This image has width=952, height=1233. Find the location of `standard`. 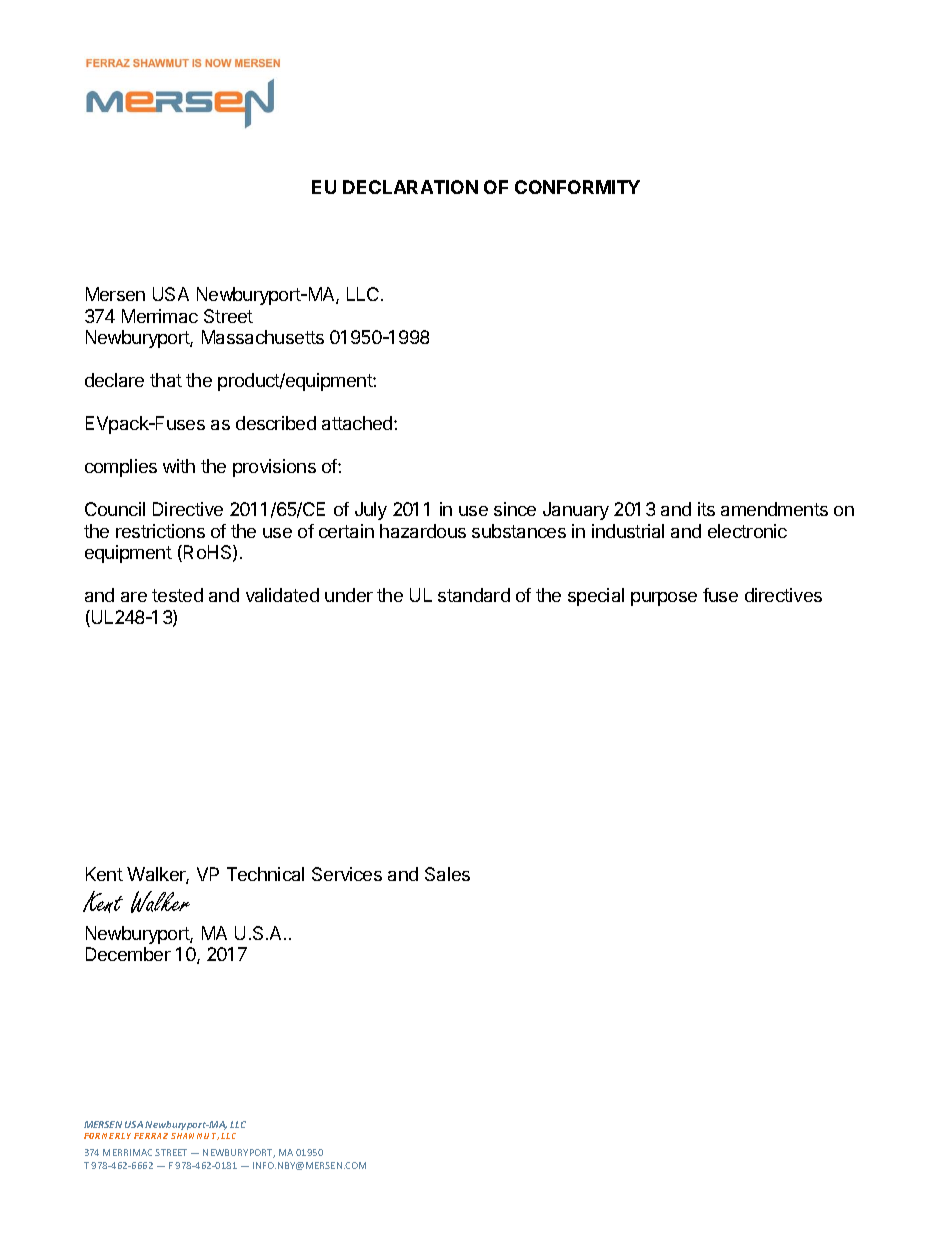

standard is located at coordinates (474, 595).
